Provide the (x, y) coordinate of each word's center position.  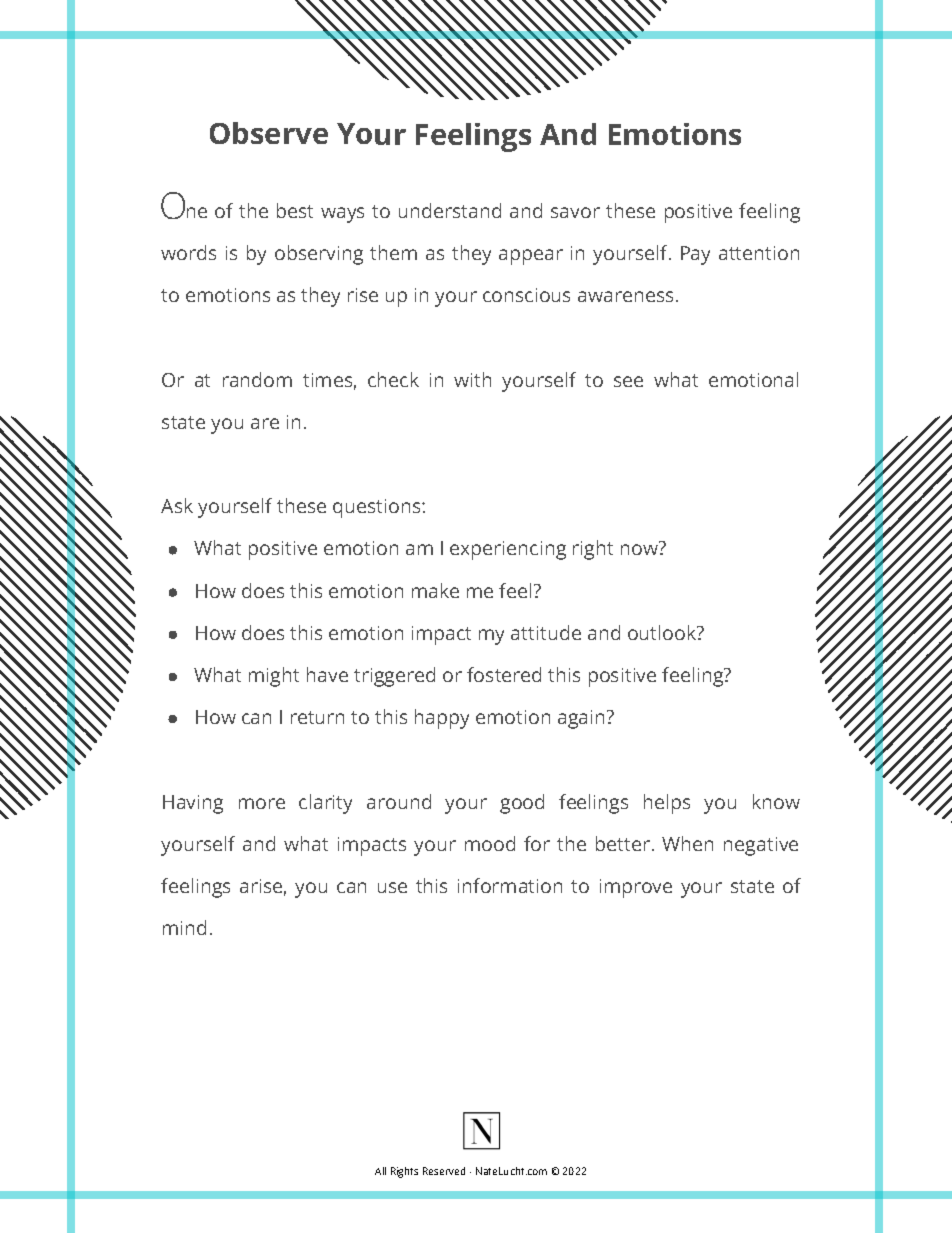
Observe (269, 133)
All (380, 1171)
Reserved (444, 1171)
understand (450, 210)
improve (636, 888)
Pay (695, 255)
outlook (663, 632)
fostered (504, 674)
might (274, 677)
